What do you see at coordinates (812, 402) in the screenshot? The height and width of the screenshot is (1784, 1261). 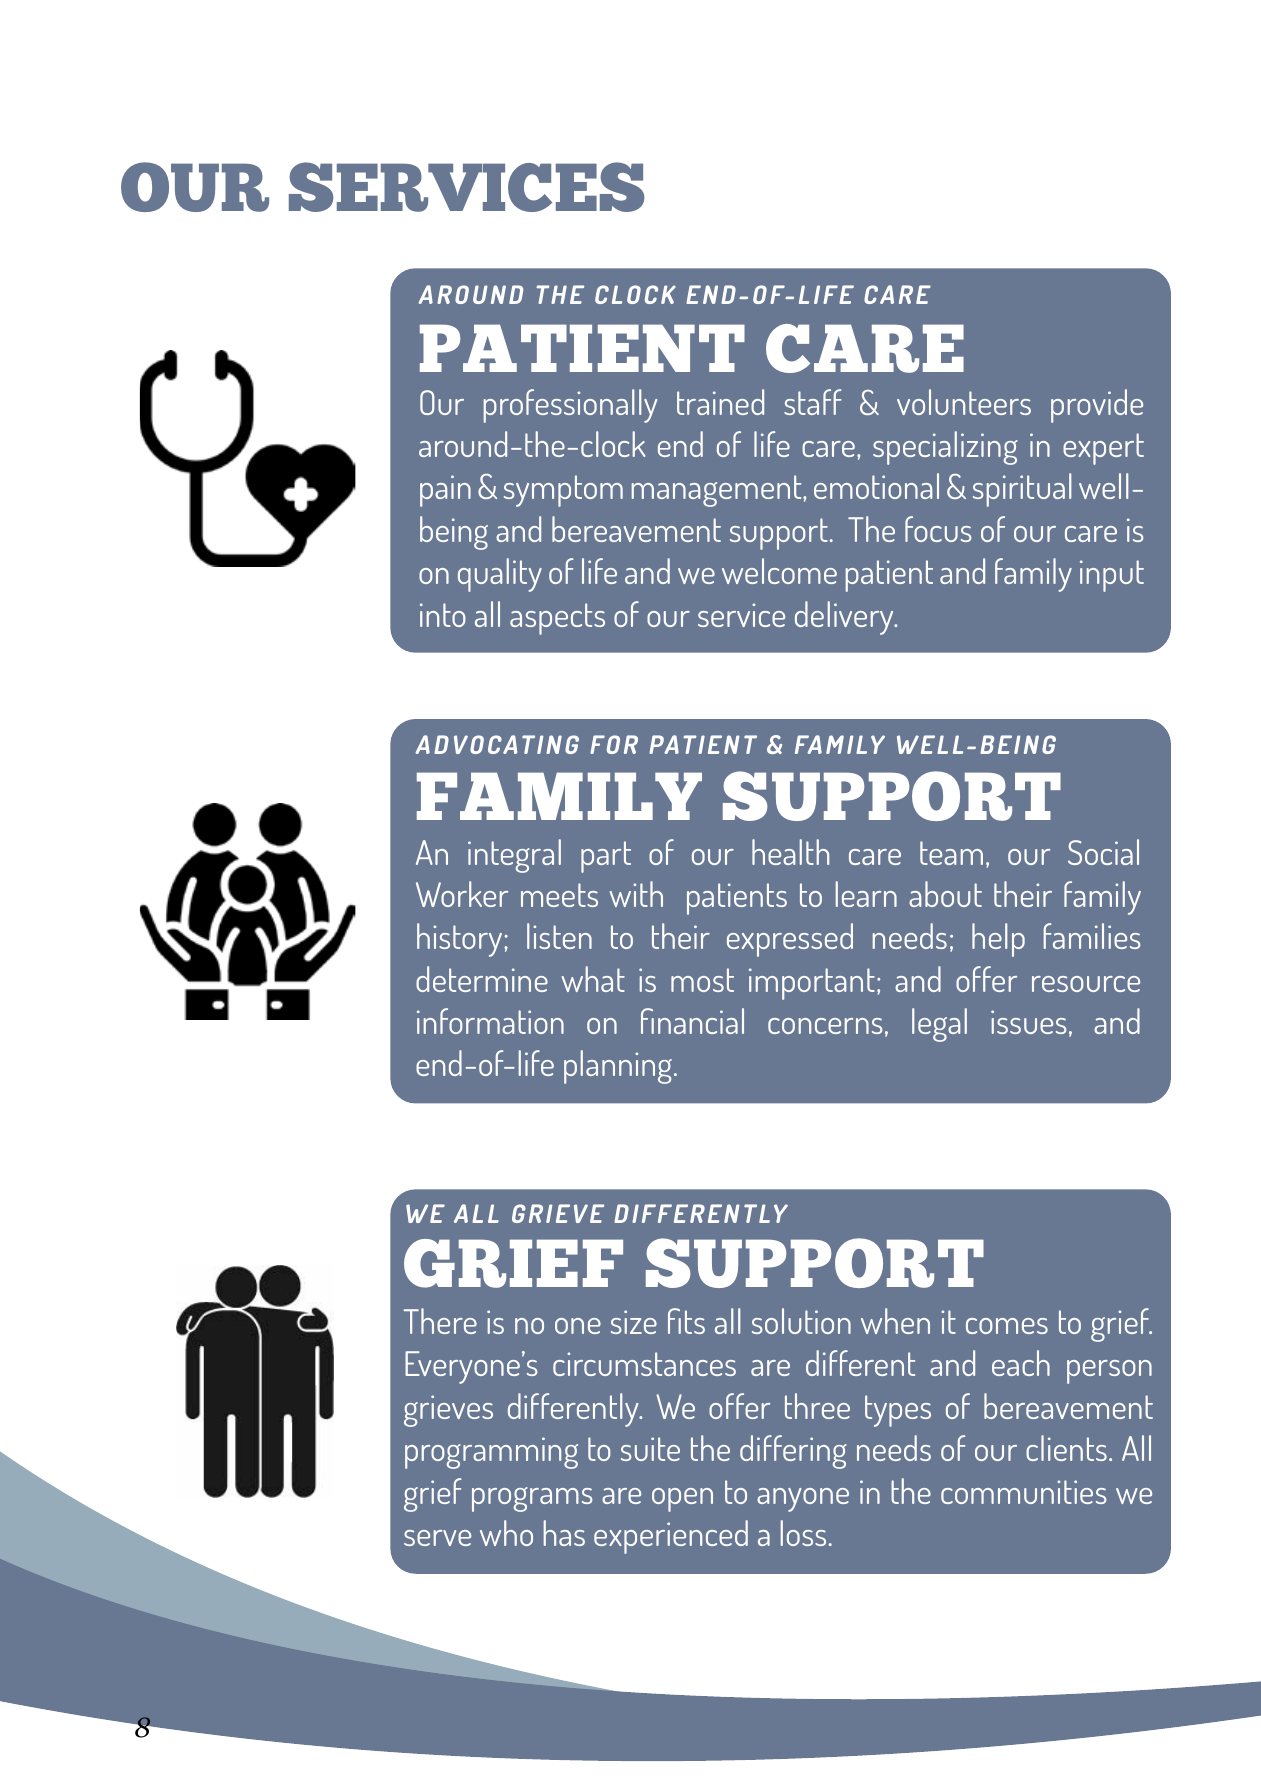 I see `staff` at bounding box center [812, 402].
